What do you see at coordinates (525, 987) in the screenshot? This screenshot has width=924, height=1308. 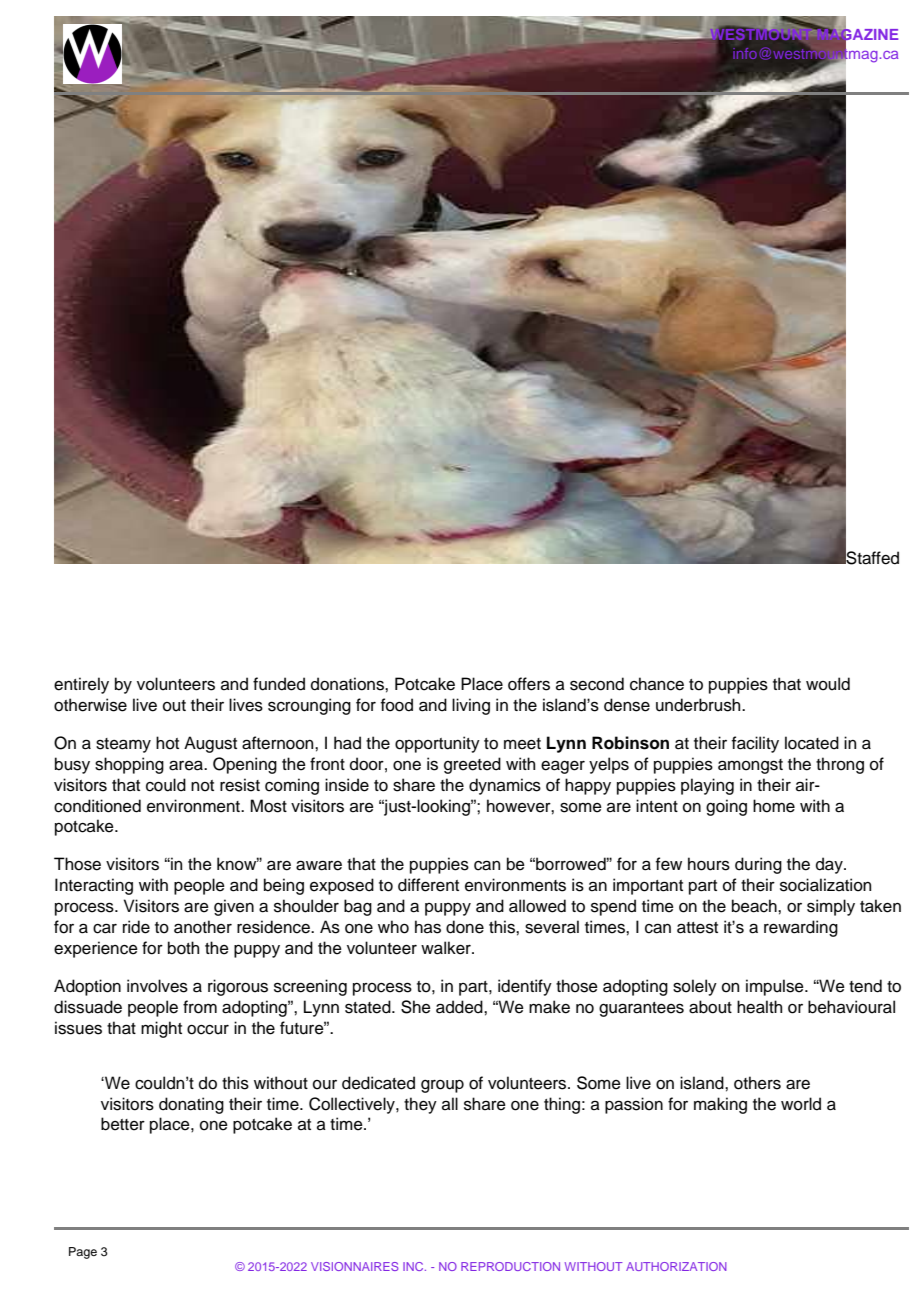 I see `identify` at bounding box center [525, 987].
